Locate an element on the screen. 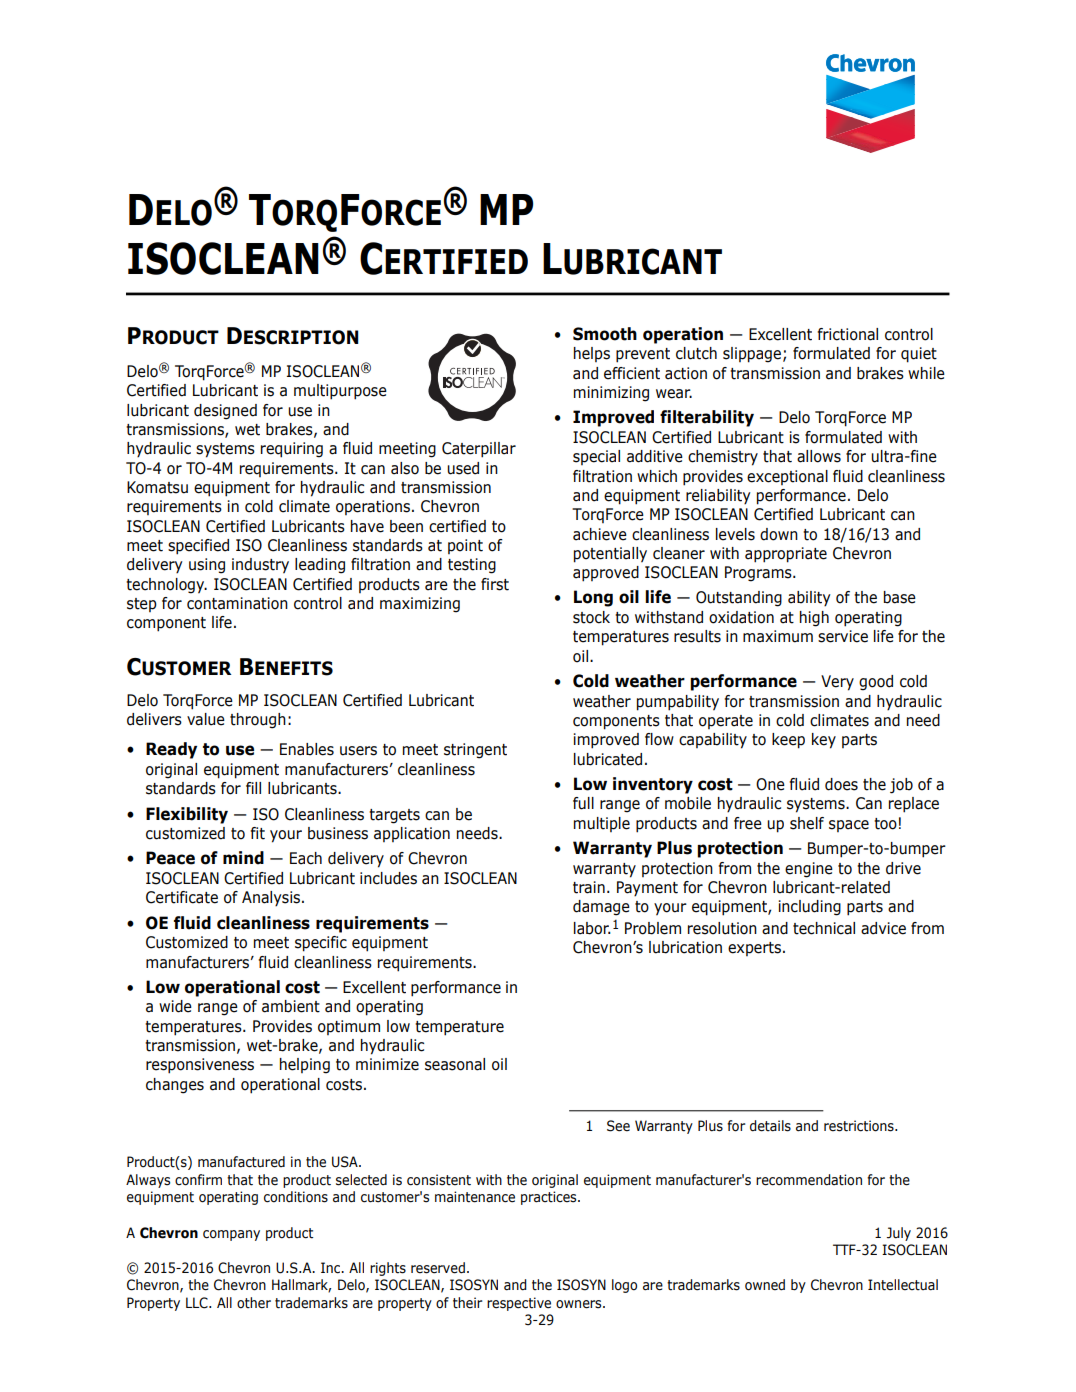  frictional is located at coordinates (848, 334).
